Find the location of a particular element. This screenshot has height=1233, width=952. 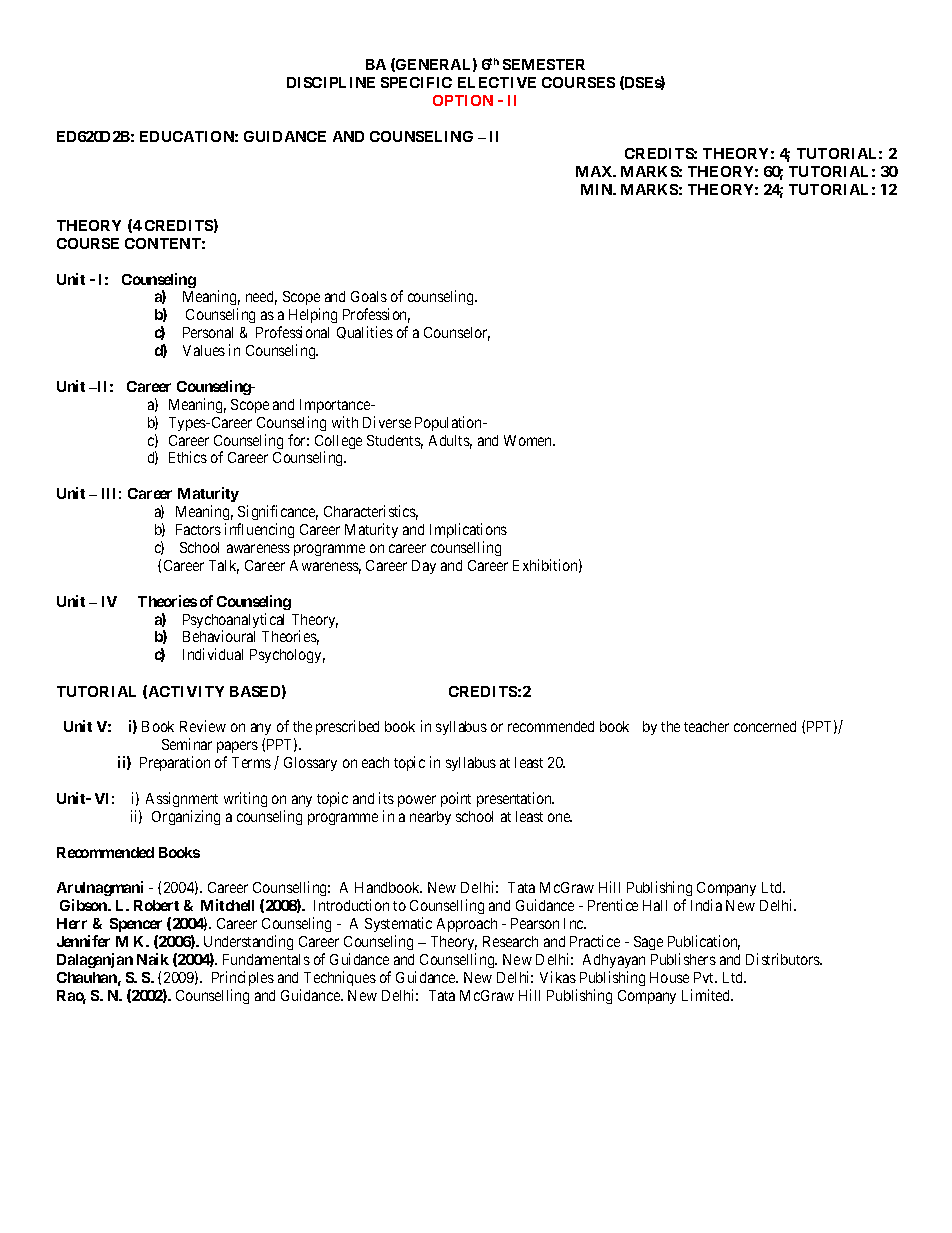

India is located at coordinates (706, 905).
